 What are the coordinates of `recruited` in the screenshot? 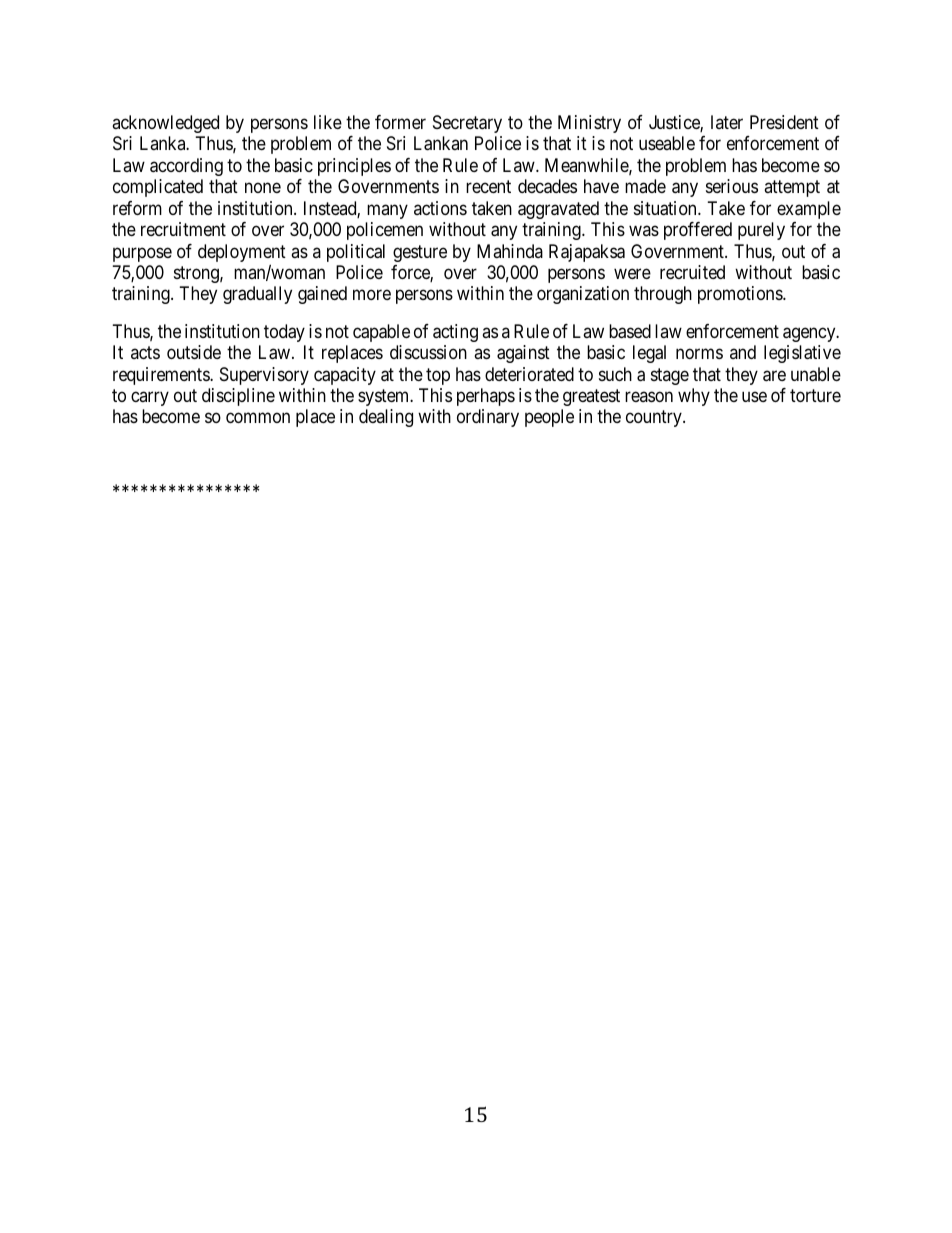 It's located at (692, 272).
